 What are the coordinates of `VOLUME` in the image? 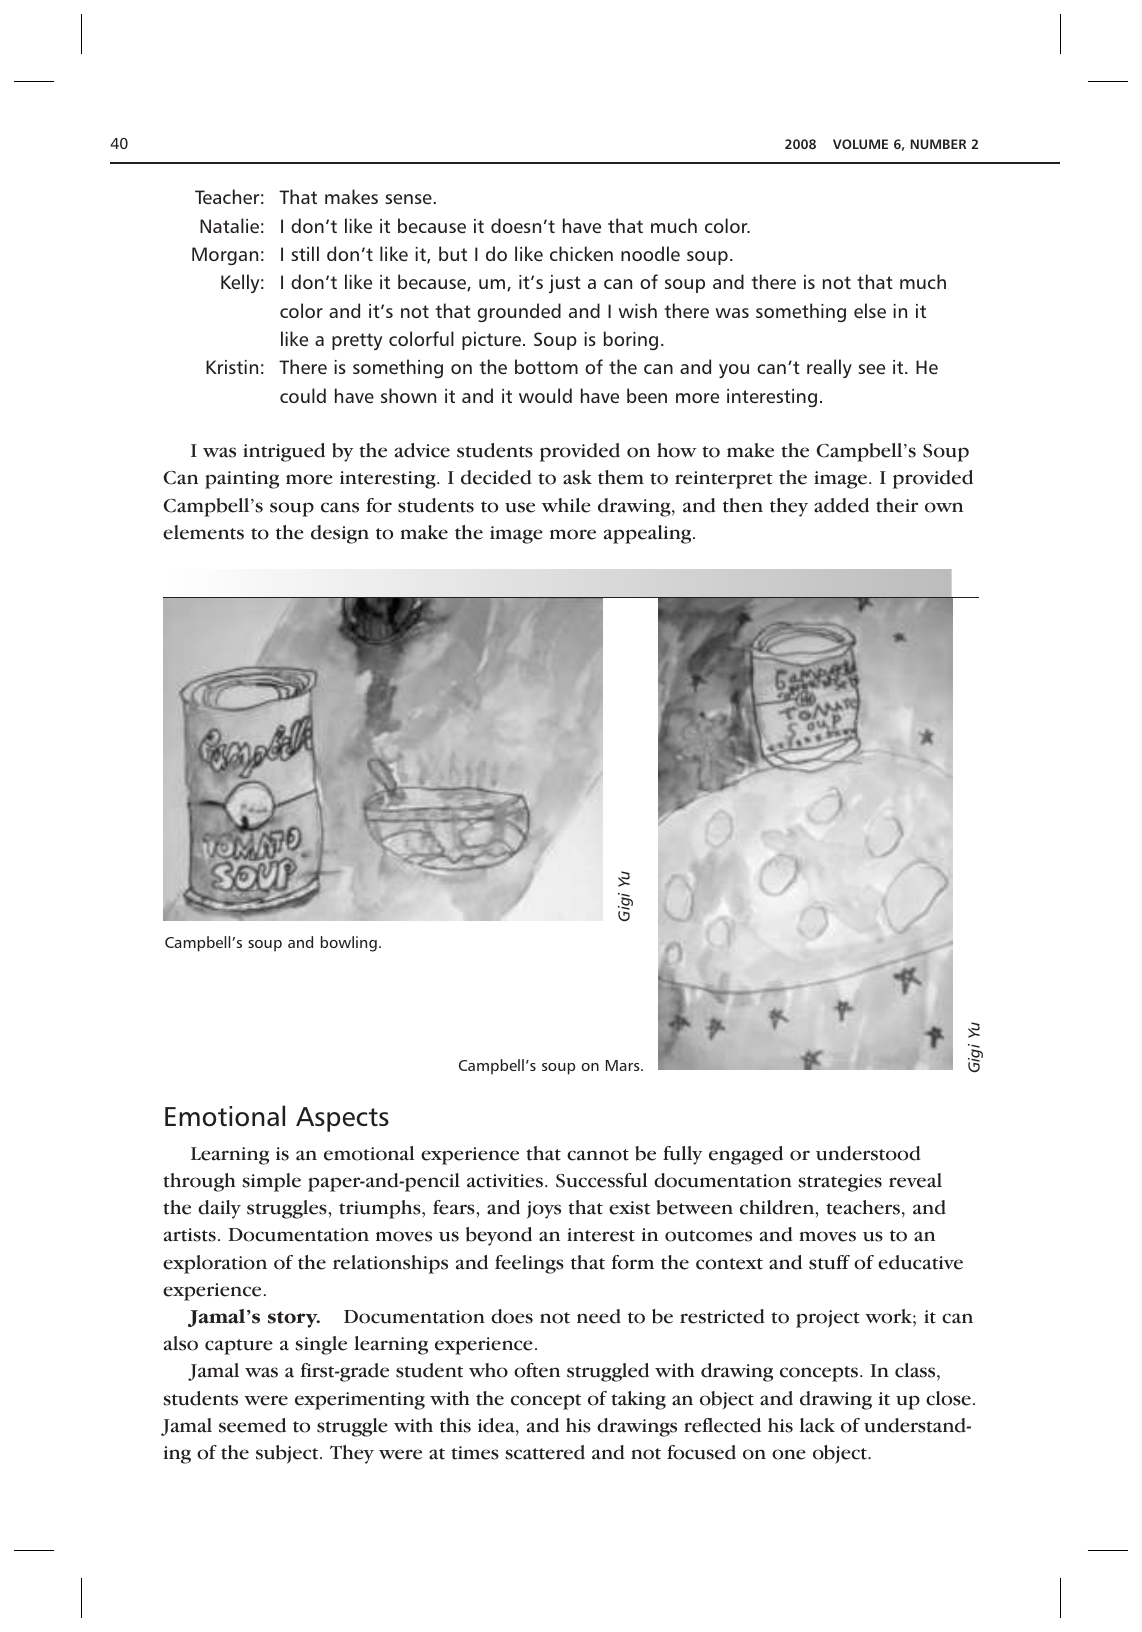 It's located at (860, 144).
